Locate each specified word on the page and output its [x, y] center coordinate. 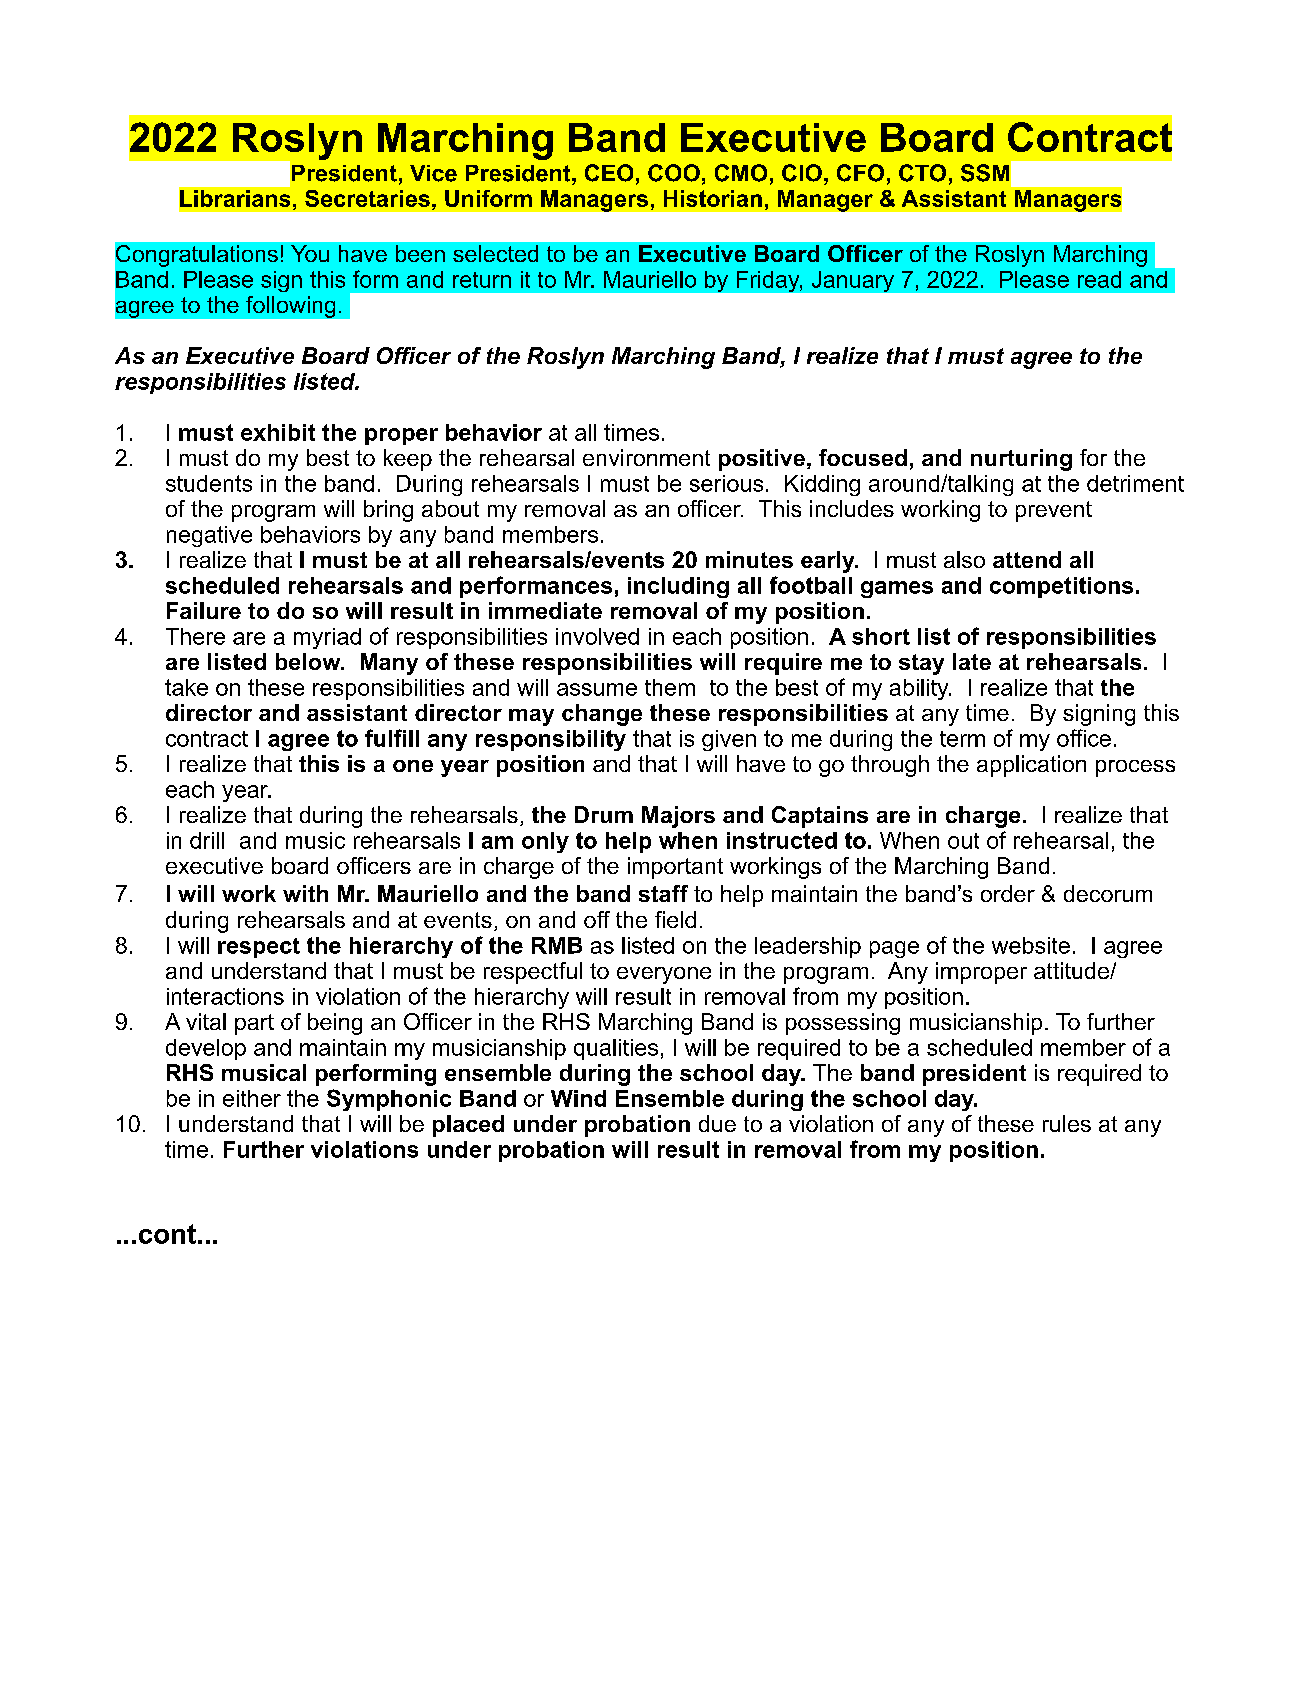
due [717, 1123]
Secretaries [367, 198]
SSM [985, 173]
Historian [713, 198]
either [252, 1098]
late [972, 661]
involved [597, 636]
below [309, 661]
